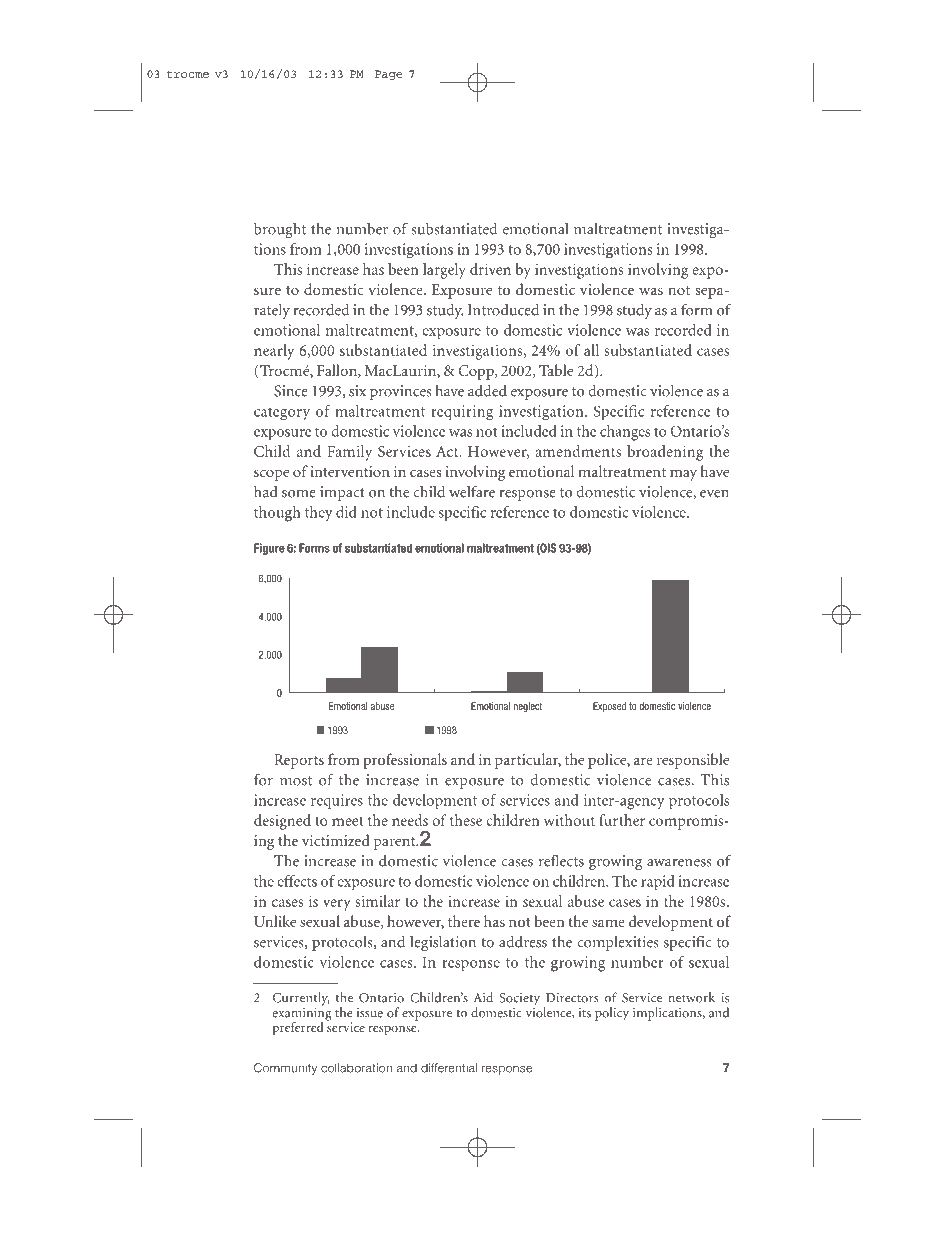 This image has width=952, height=1233. Describe the element at coordinates (487, 391) in the image. I see `added` at that location.
